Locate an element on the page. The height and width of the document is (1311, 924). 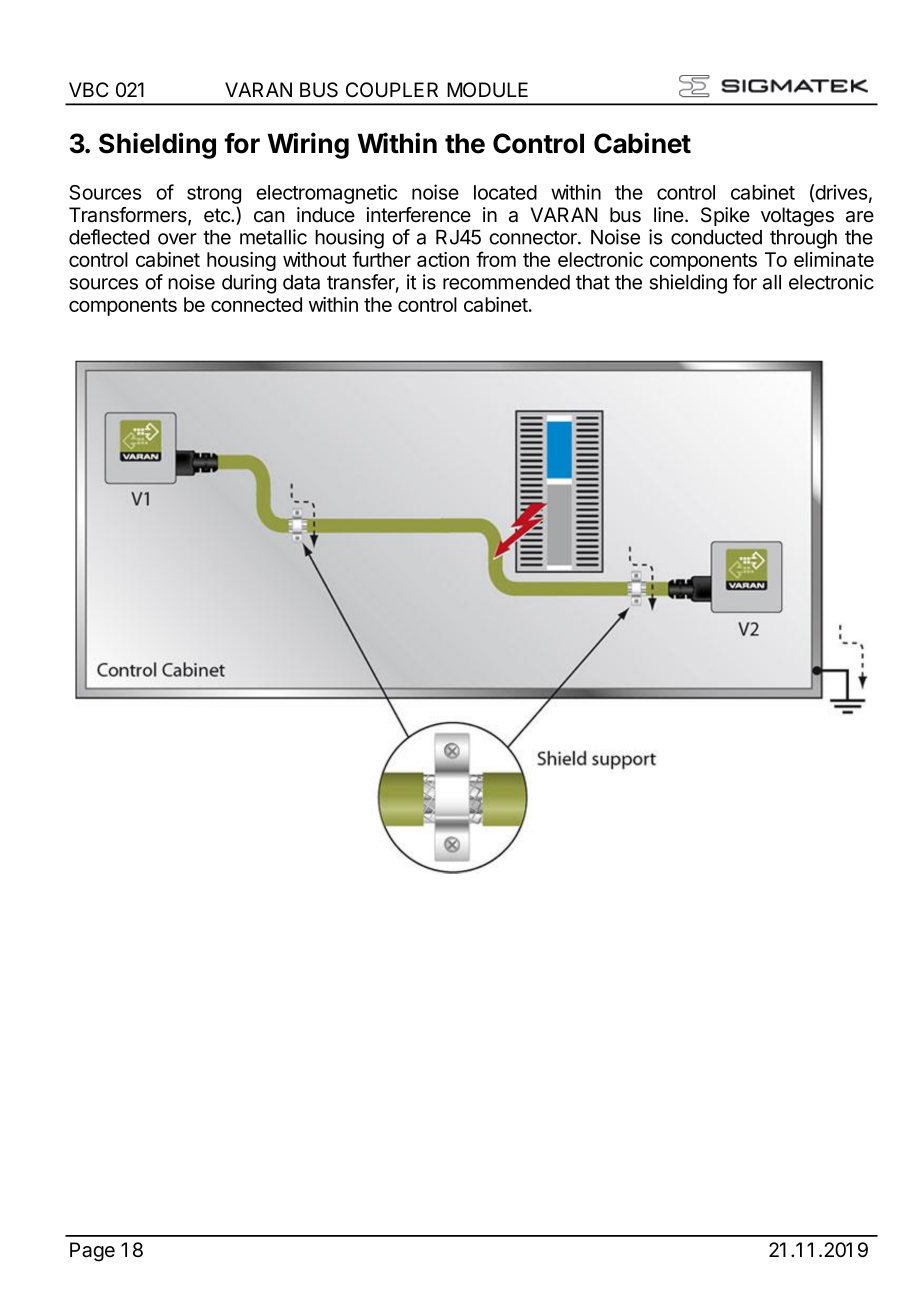
during is located at coordinates (249, 284).
